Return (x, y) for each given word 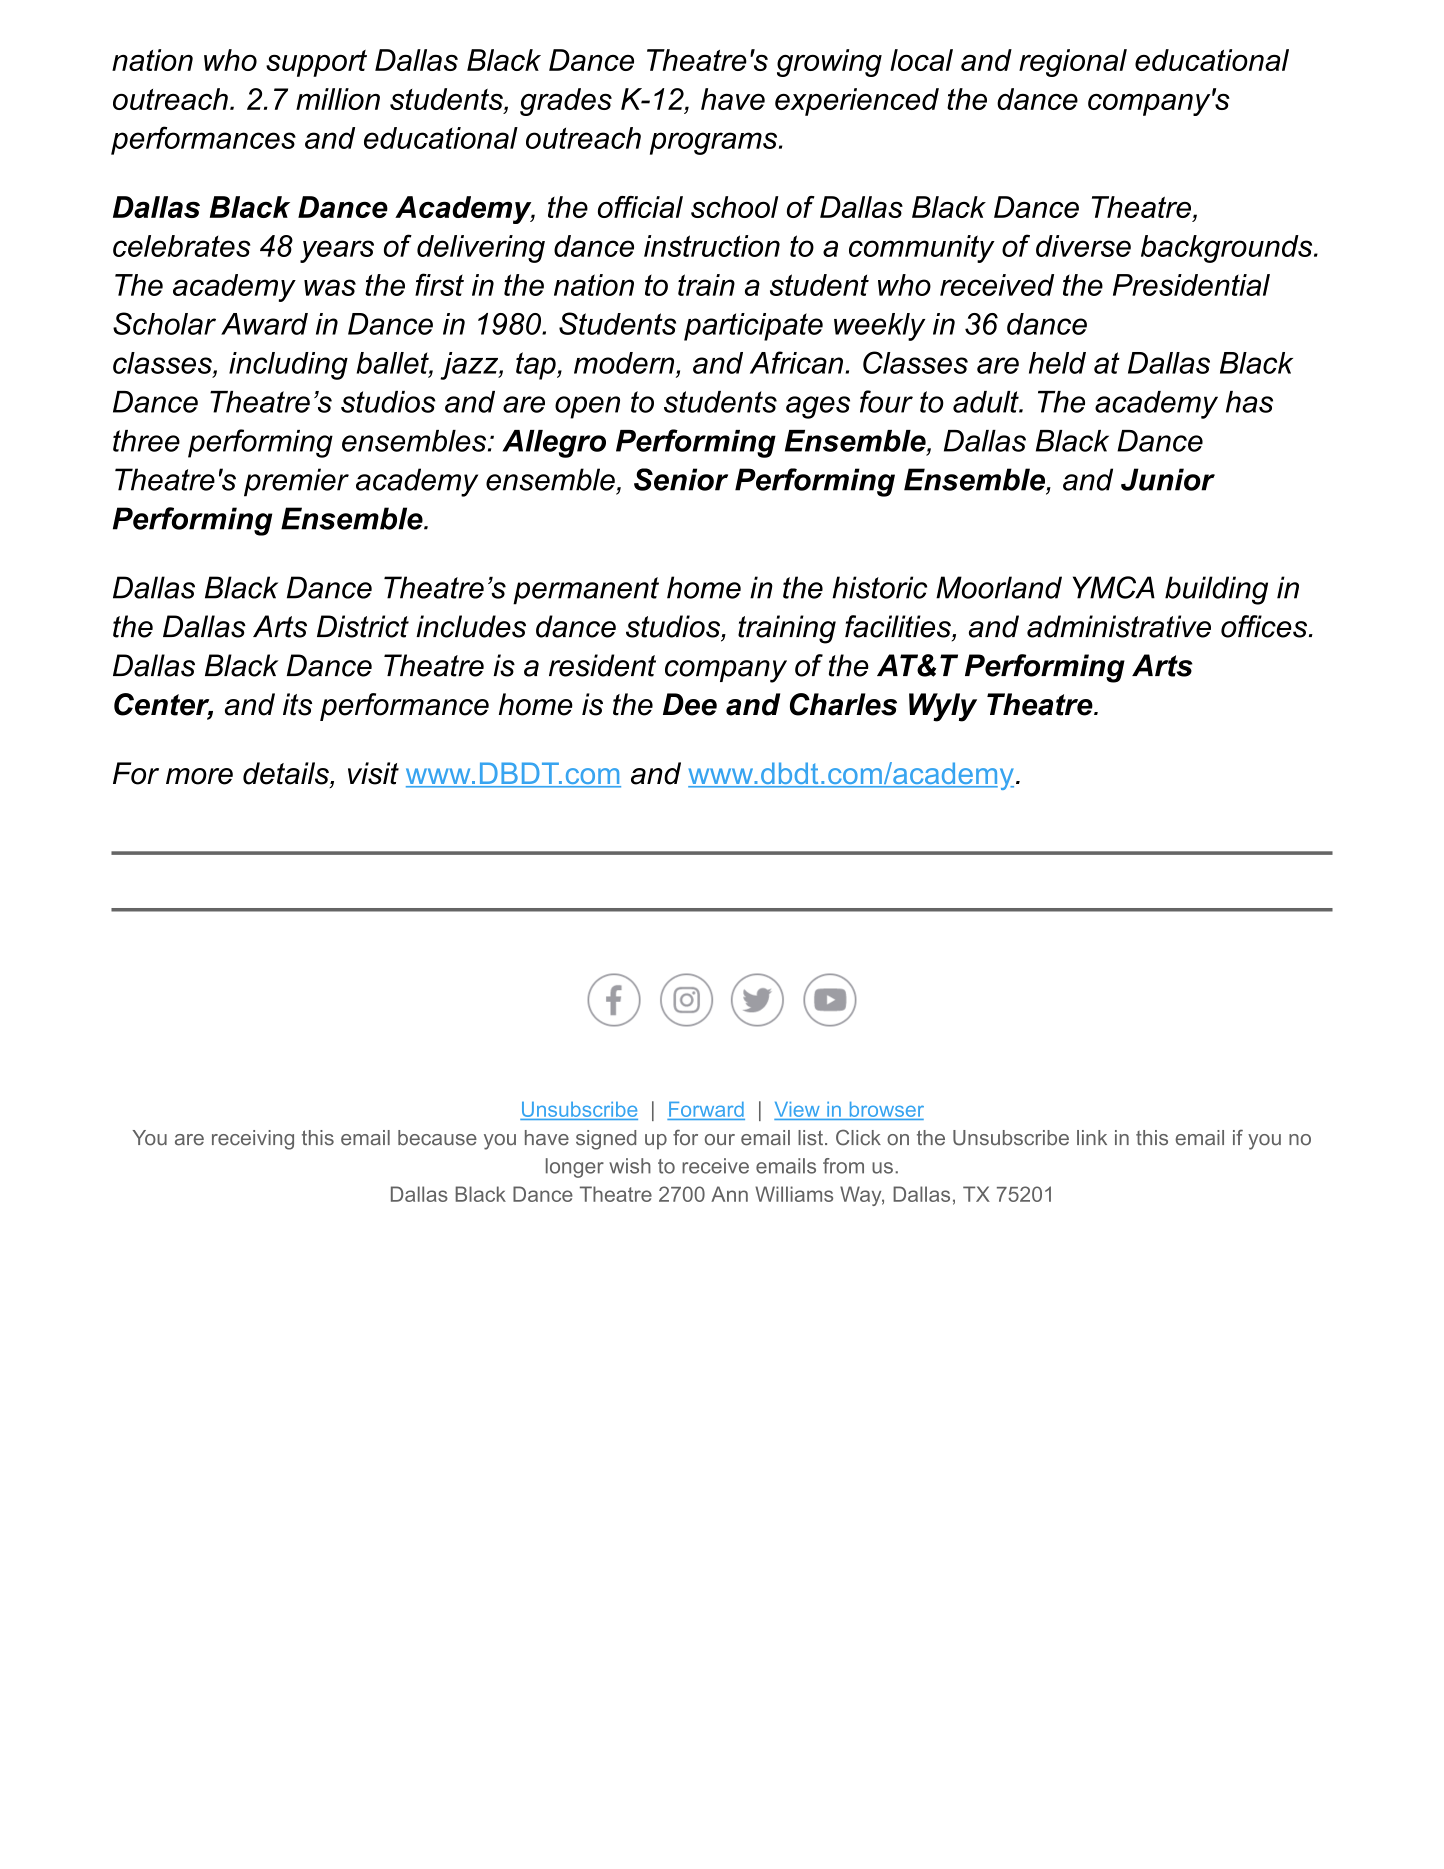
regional (1073, 63)
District (363, 626)
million (338, 99)
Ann (729, 1194)
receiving (253, 1140)
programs (713, 143)
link (1092, 1137)
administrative (1119, 626)
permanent (586, 591)
